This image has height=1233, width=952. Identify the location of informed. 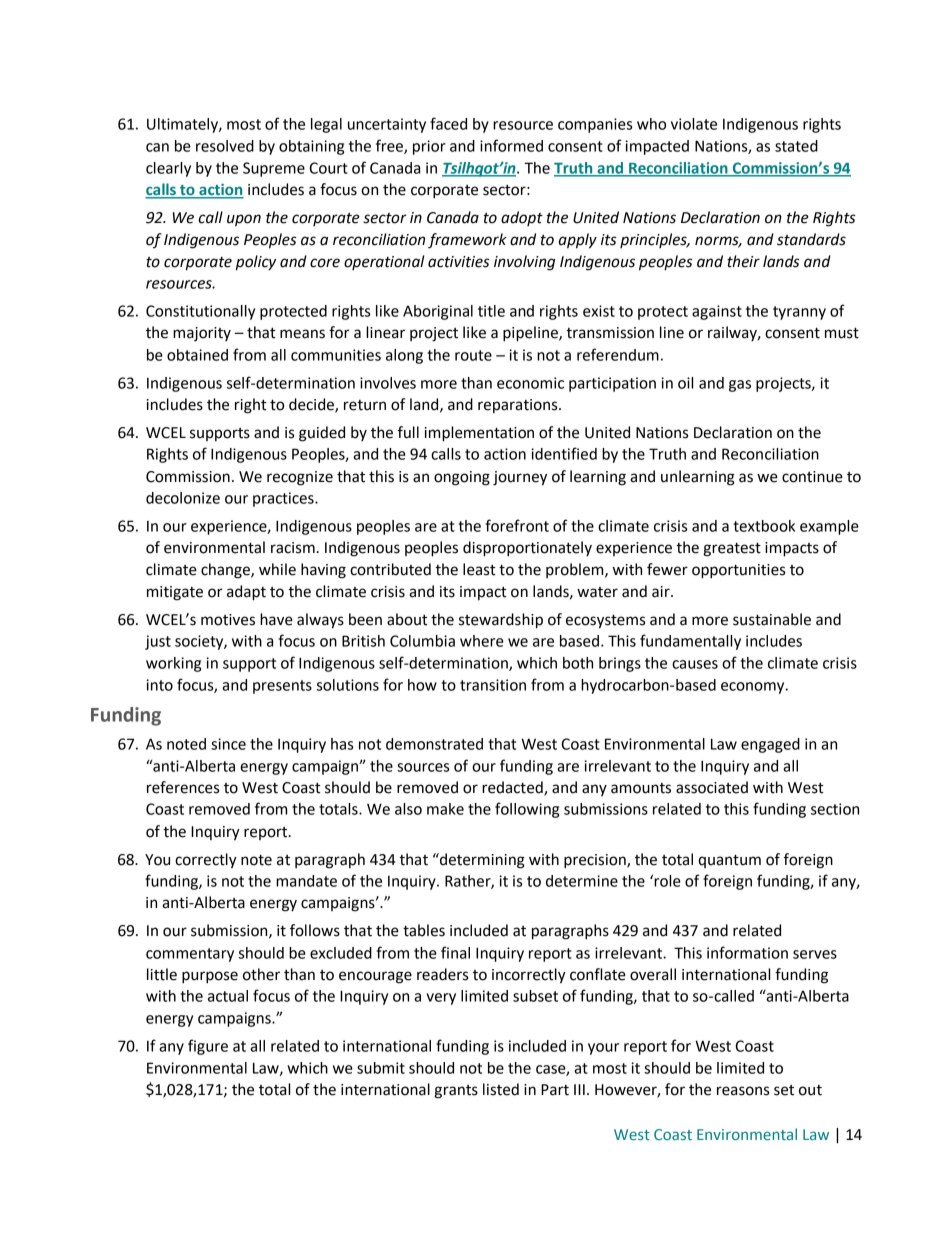
(511, 145).
